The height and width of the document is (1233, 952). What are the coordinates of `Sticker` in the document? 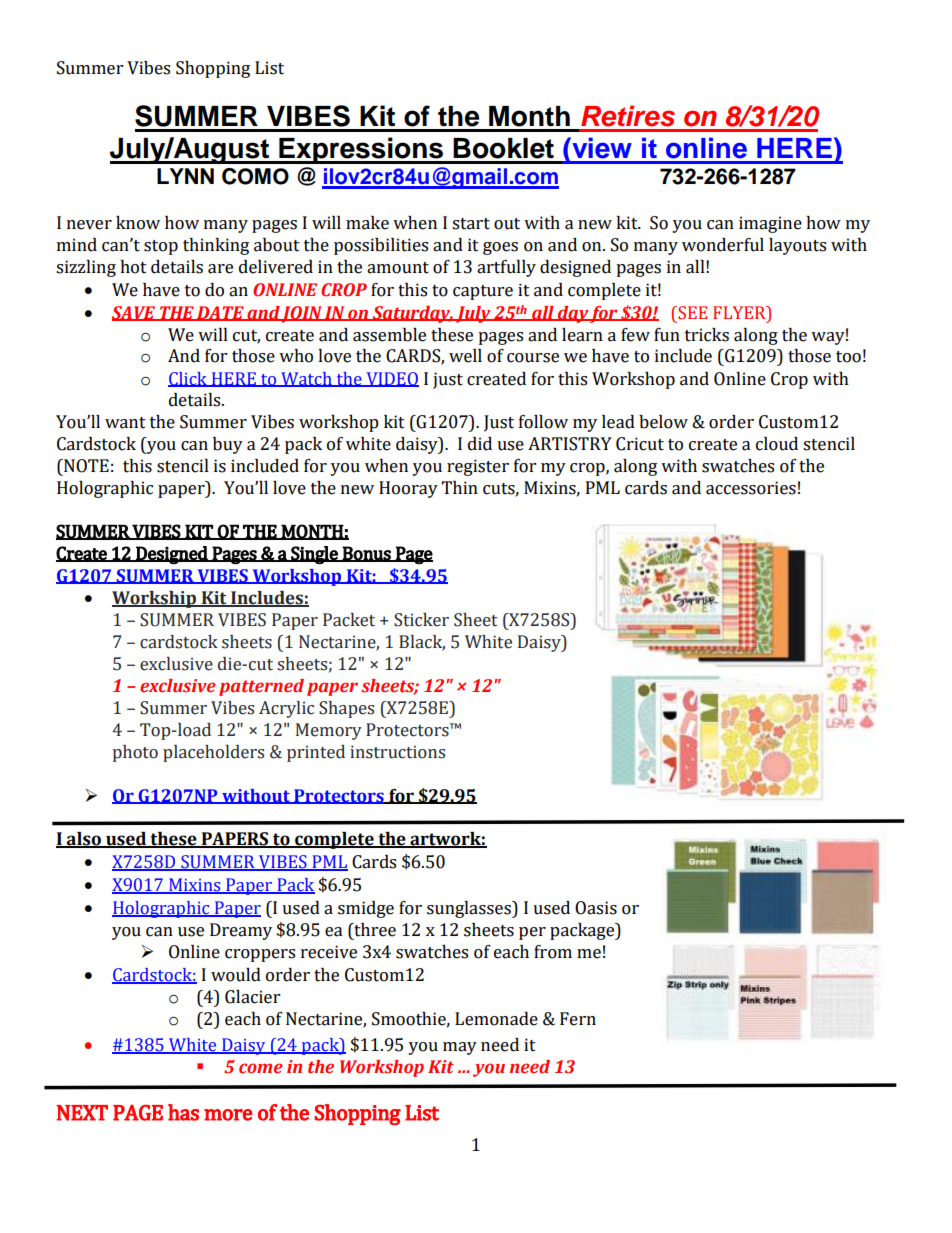 It's located at (421, 620).
